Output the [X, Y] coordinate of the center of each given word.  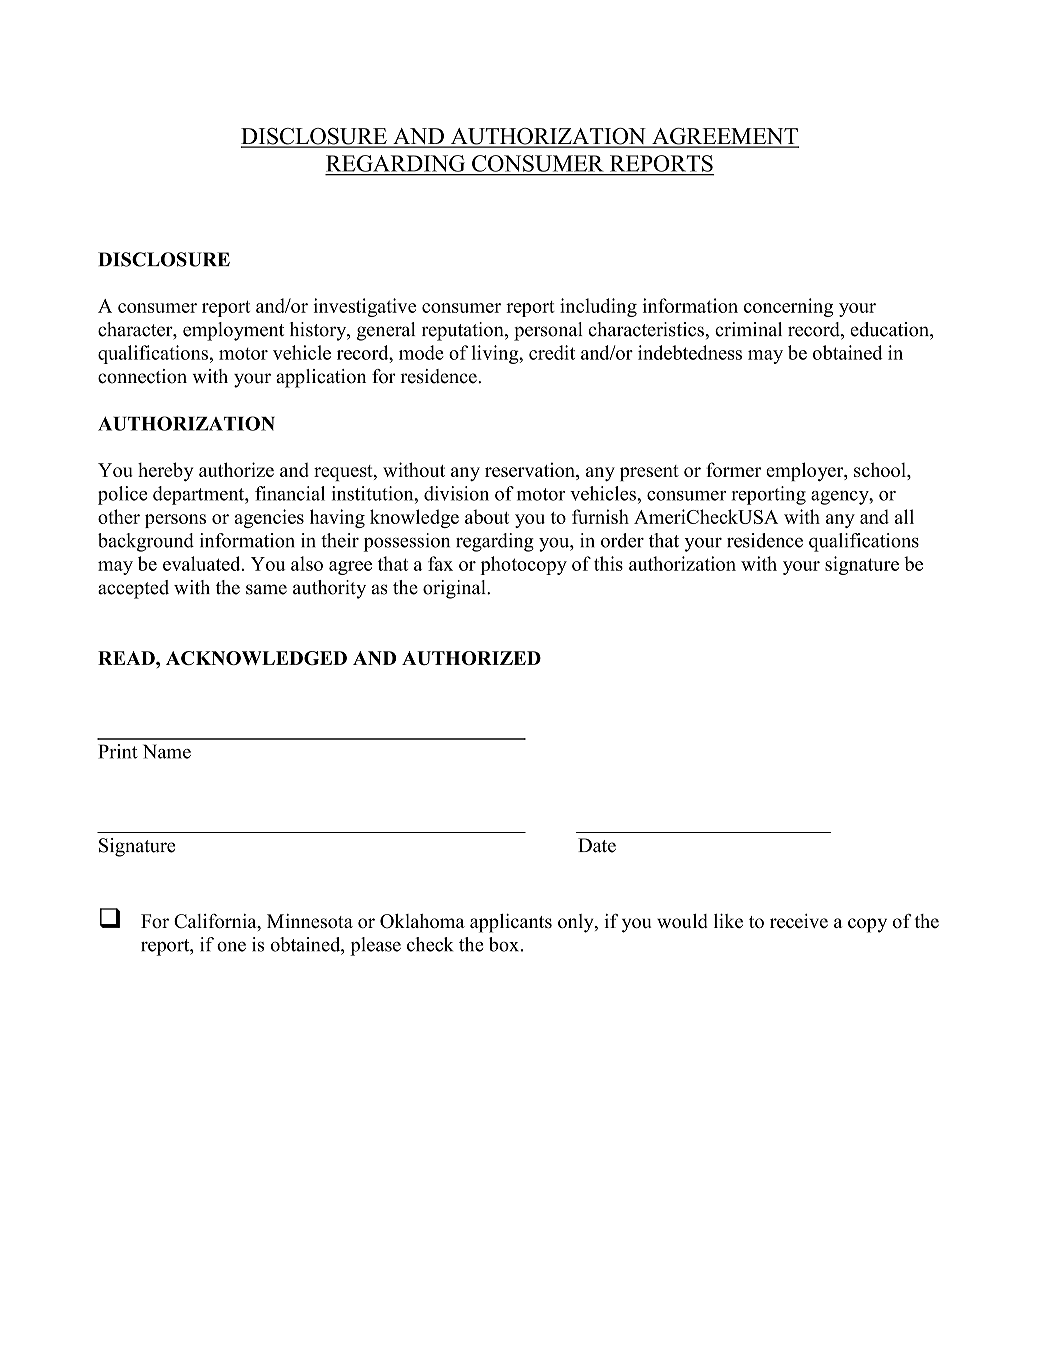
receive [799, 921]
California [216, 922]
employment [233, 331]
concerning [788, 307]
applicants [511, 923]
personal [548, 331]
